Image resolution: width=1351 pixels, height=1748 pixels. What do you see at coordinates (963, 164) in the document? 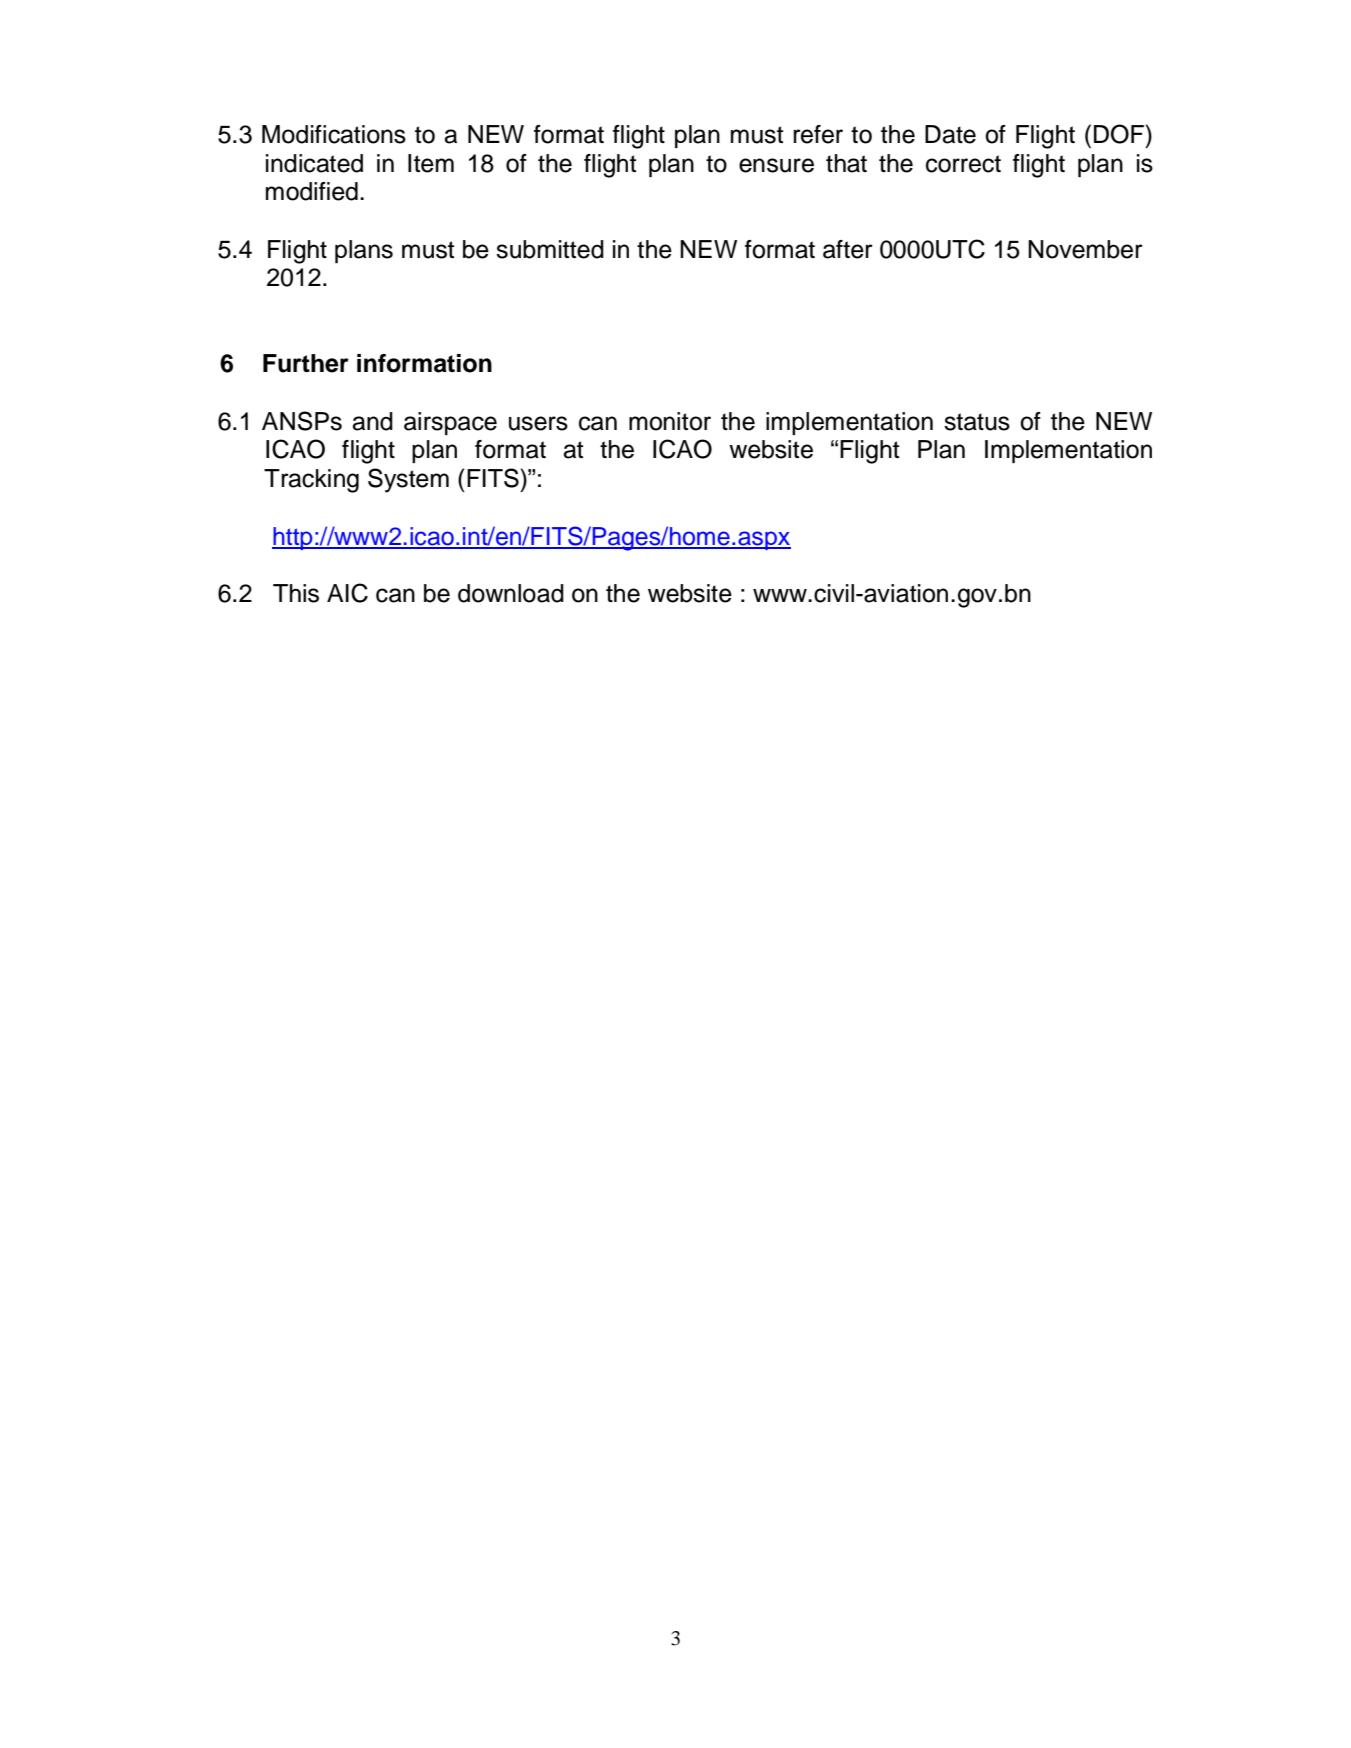
I see `correct` at bounding box center [963, 164].
